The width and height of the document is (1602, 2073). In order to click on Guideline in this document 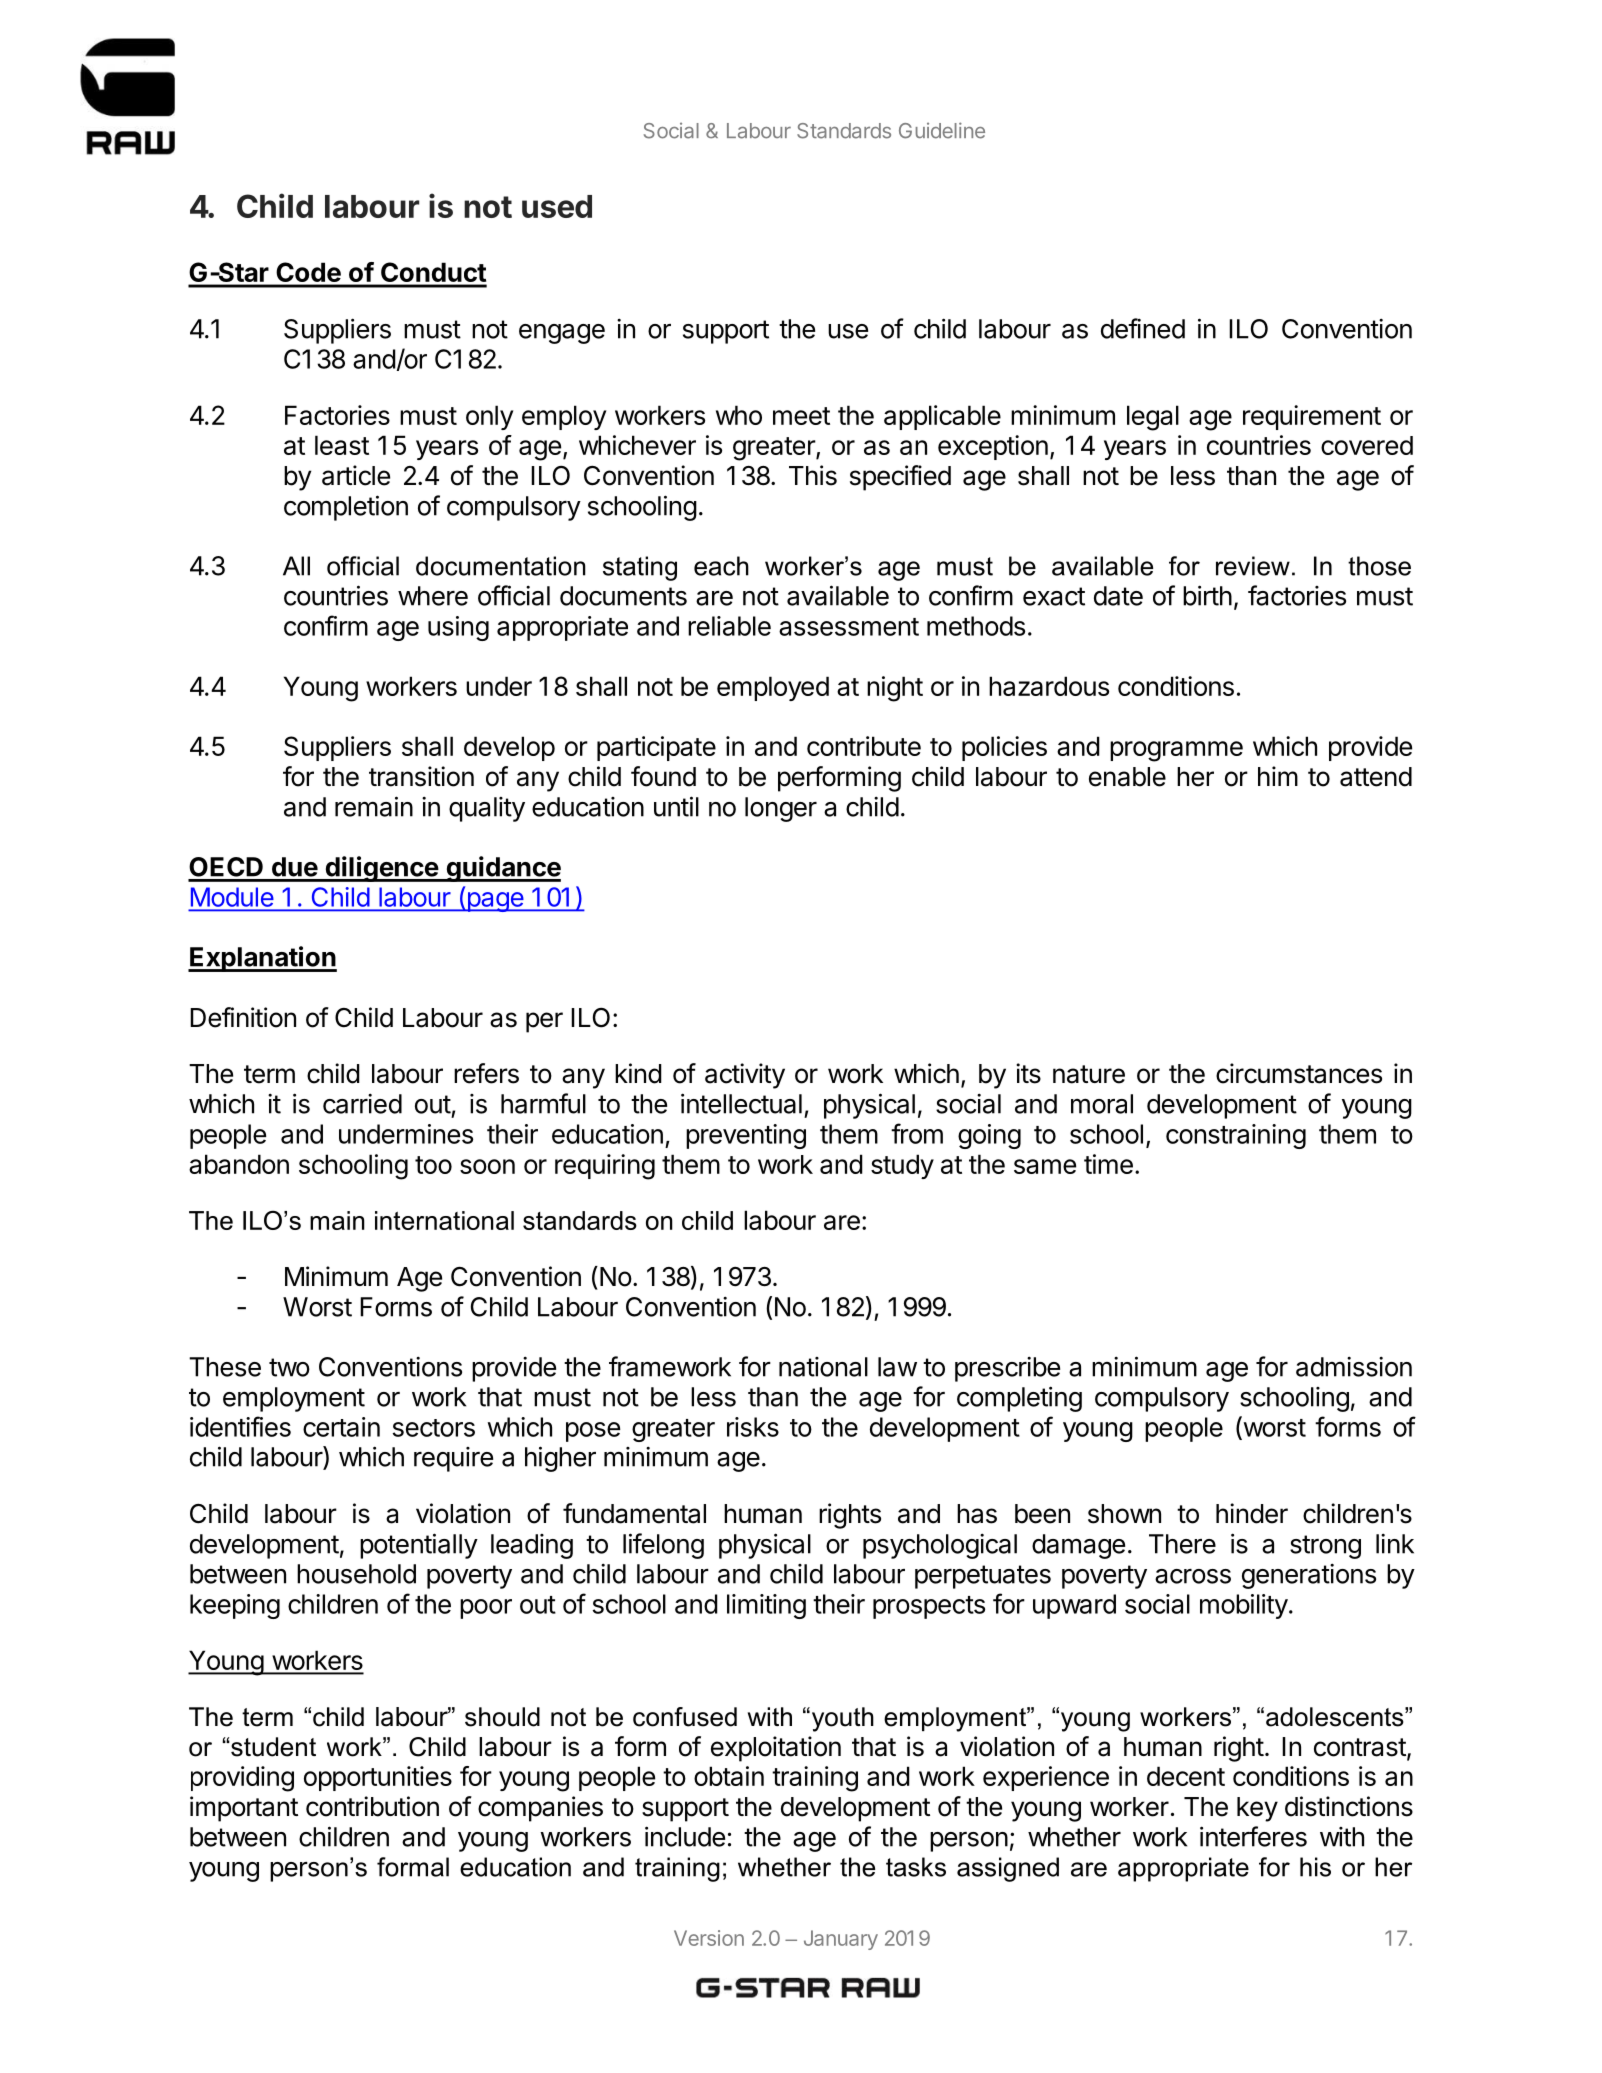, I will do `click(942, 130)`.
